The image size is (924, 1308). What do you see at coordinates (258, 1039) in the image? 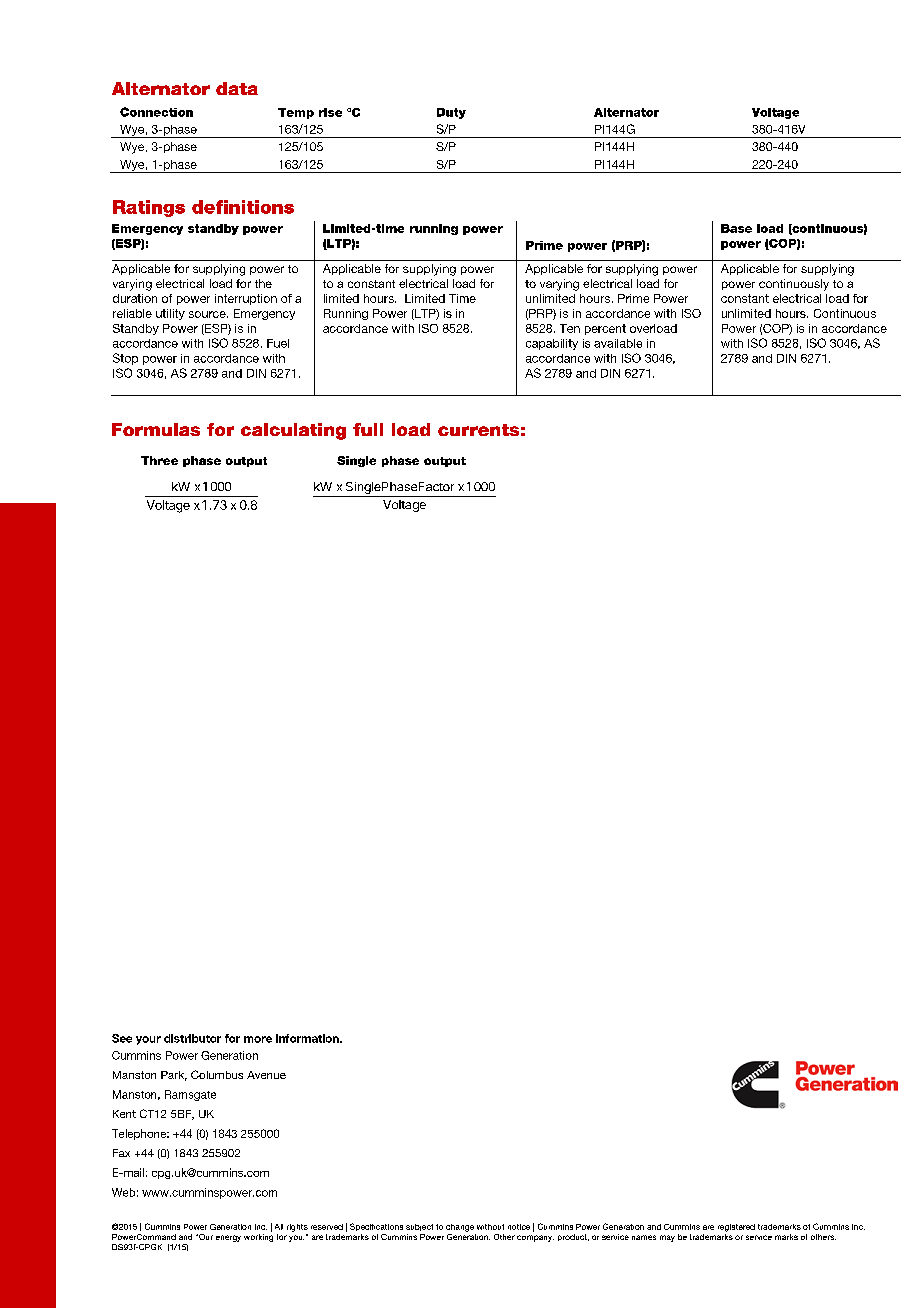
I see `more` at bounding box center [258, 1039].
